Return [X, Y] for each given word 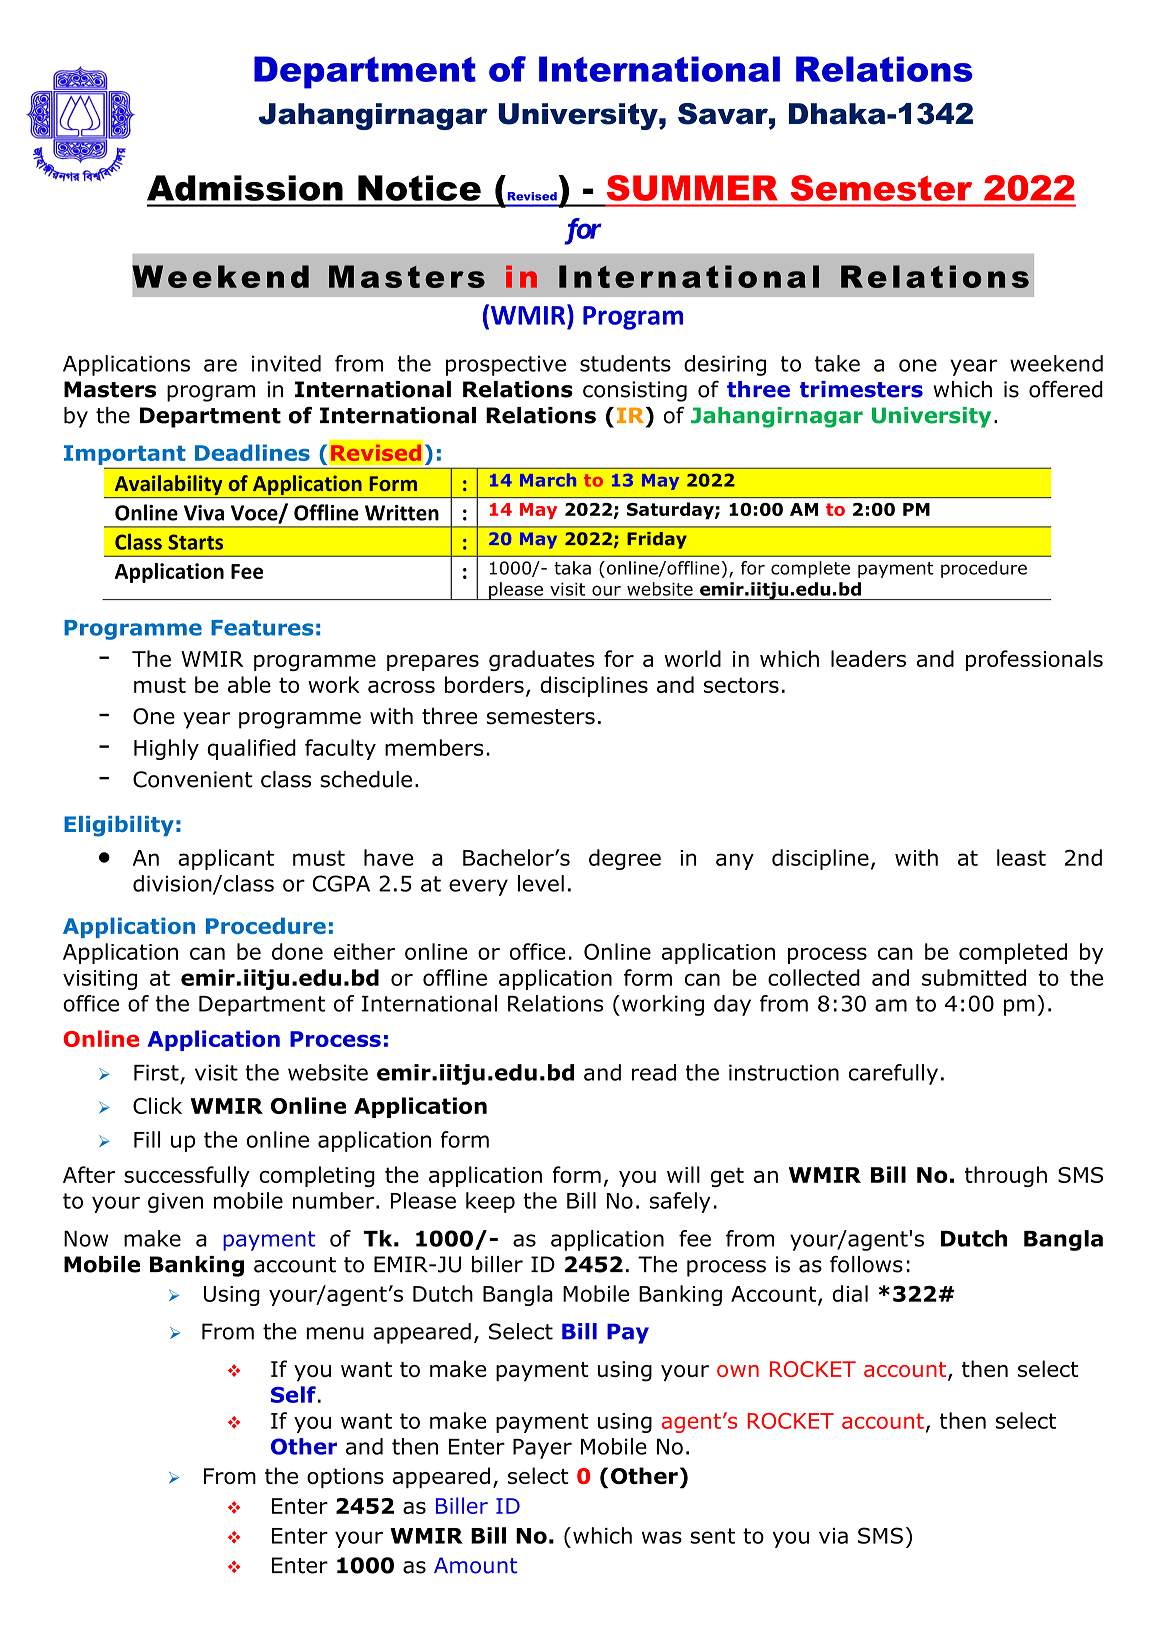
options [345, 1478]
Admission [245, 188]
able [249, 684]
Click [157, 1105]
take [837, 363]
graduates [541, 660]
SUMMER [692, 188]
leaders [868, 658]
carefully [893, 1074]
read [654, 1072]
